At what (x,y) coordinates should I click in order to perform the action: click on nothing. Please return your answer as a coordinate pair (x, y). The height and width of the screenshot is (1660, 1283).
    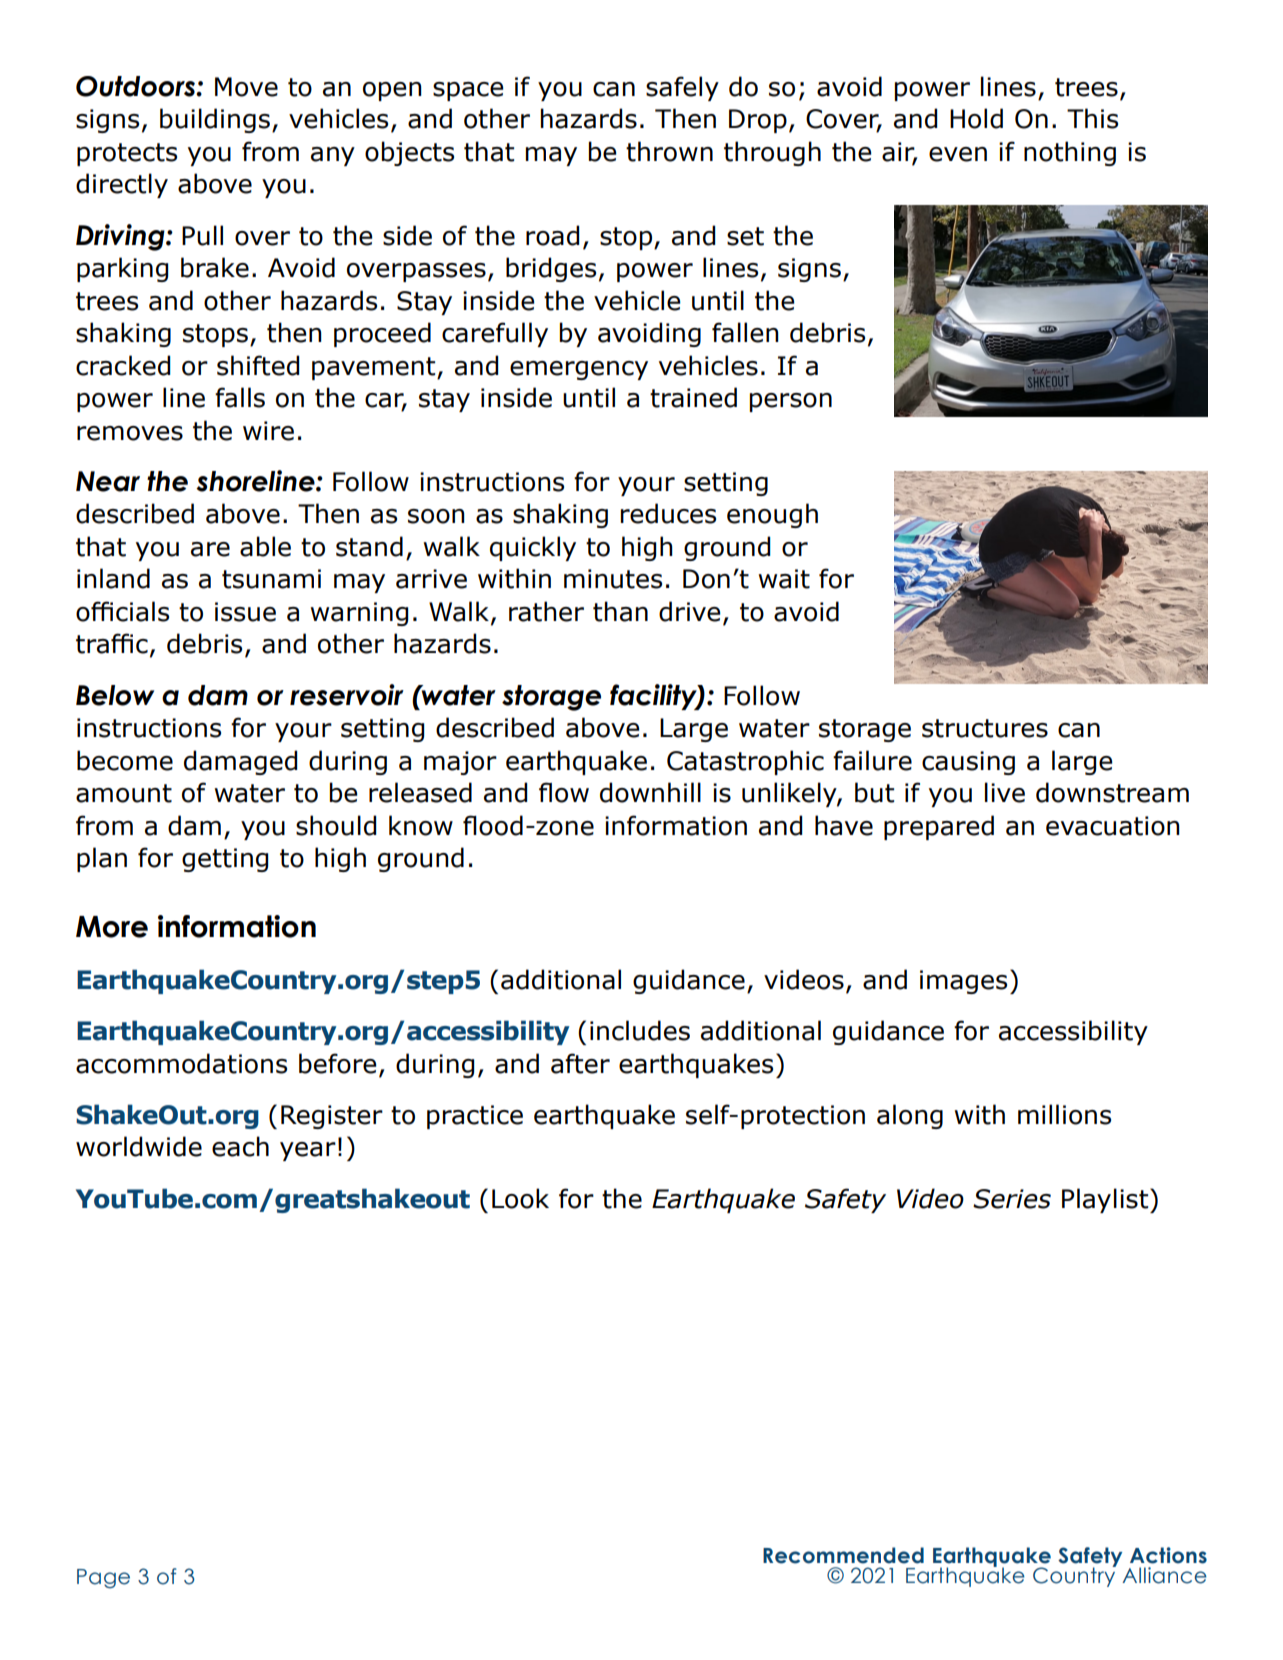
    Looking at the image, I should click on (1070, 153).
